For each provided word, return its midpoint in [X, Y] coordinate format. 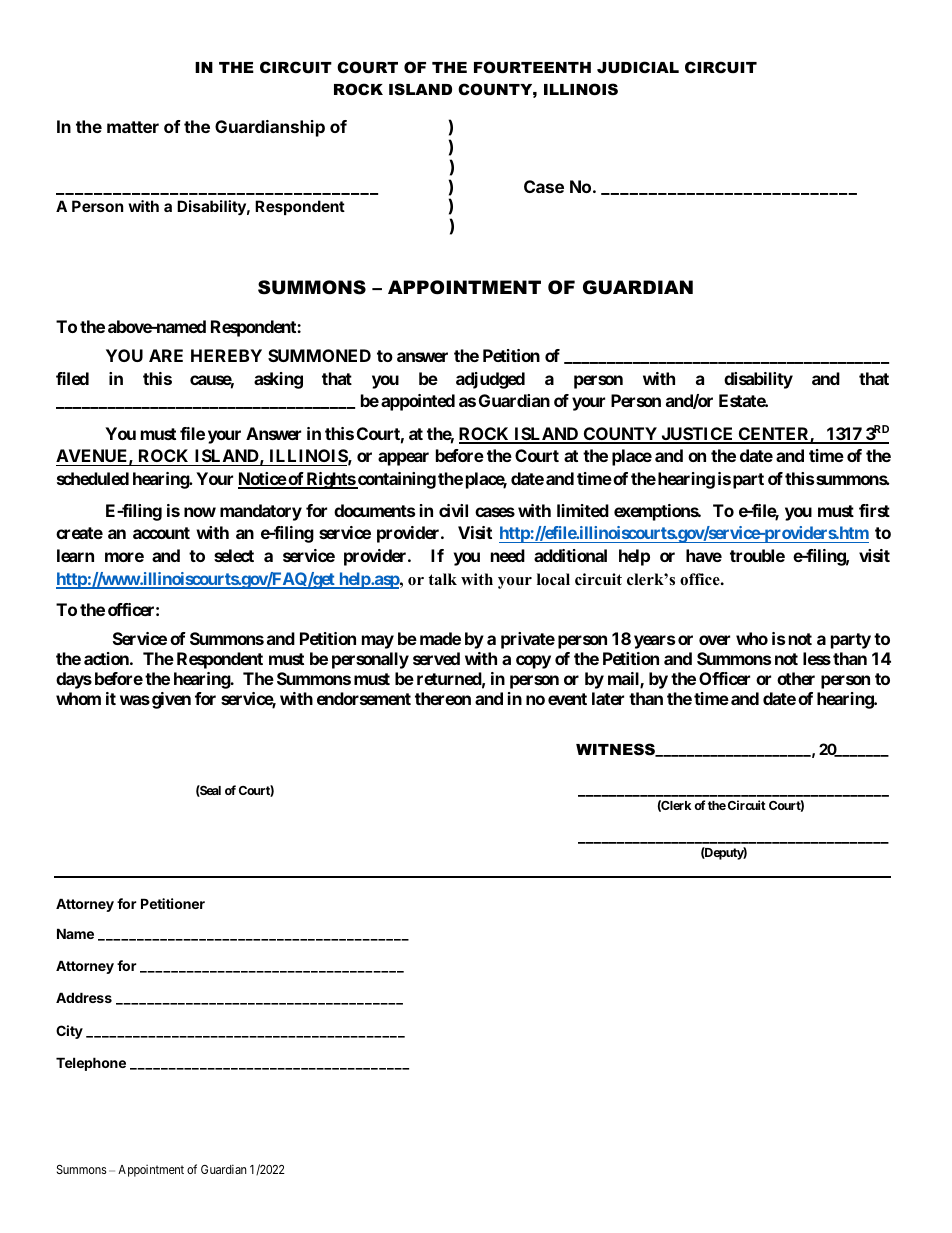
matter [133, 127]
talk [442, 579]
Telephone [91, 1064]
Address [84, 997]
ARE [166, 355]
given [171, 700]
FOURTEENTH [532, 67]
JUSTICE [697, 435]
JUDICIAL [638, 67]
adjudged [490, 380]
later [608, 698]
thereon [443, 698]
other [796, 678]
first [874, 510]
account [161, 533]
